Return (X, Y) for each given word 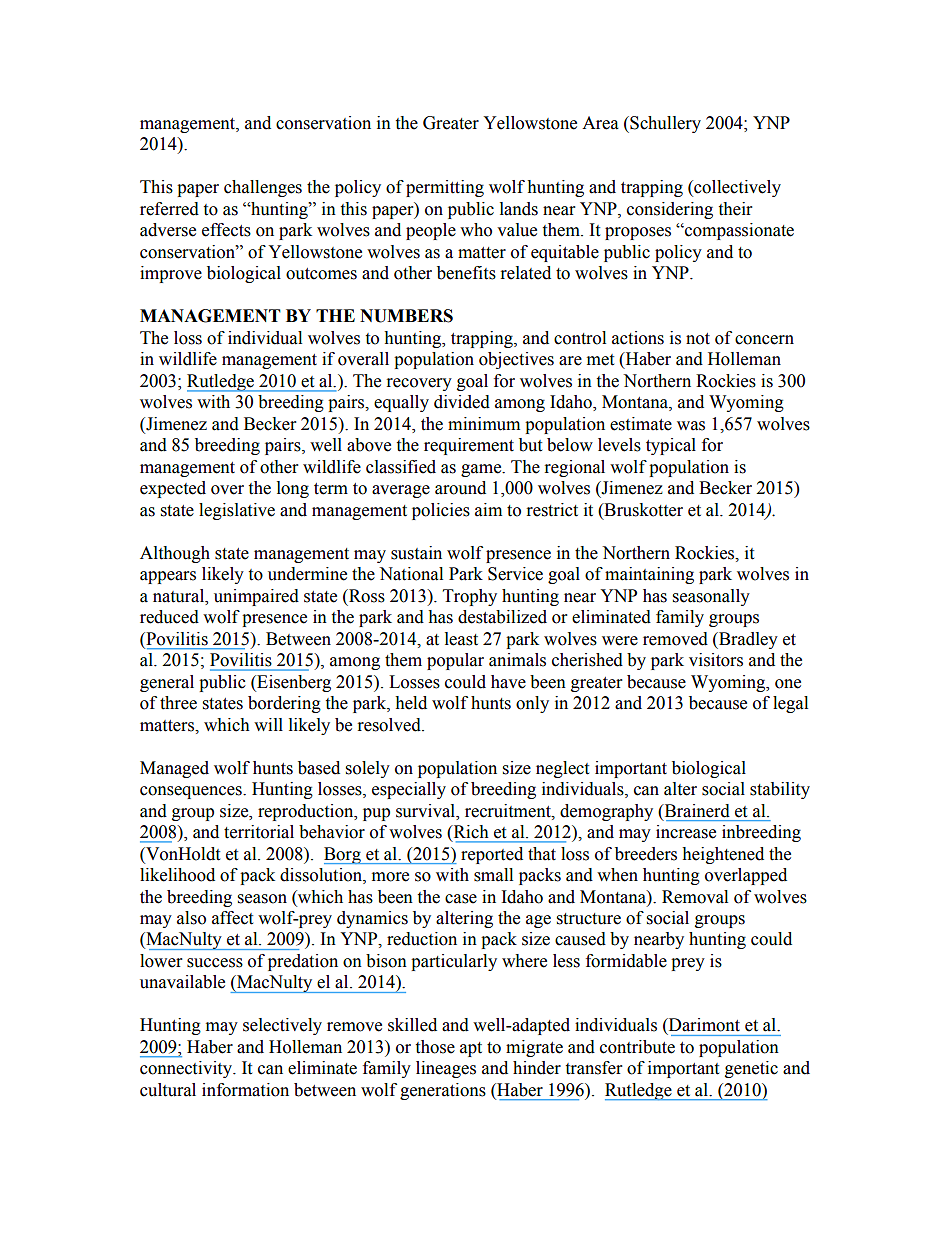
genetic (751, 1069)
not (698, 339)
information (245, 1090)
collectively (736, 188)
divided (462, 402)
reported (492, 855)
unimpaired (256, 597)
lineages (446, 1069)
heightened (723, 855)
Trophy (470, 597)
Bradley (747, 640)
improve (171, 274)
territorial (259, 832)
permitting (445, 188)
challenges (263, 188)
